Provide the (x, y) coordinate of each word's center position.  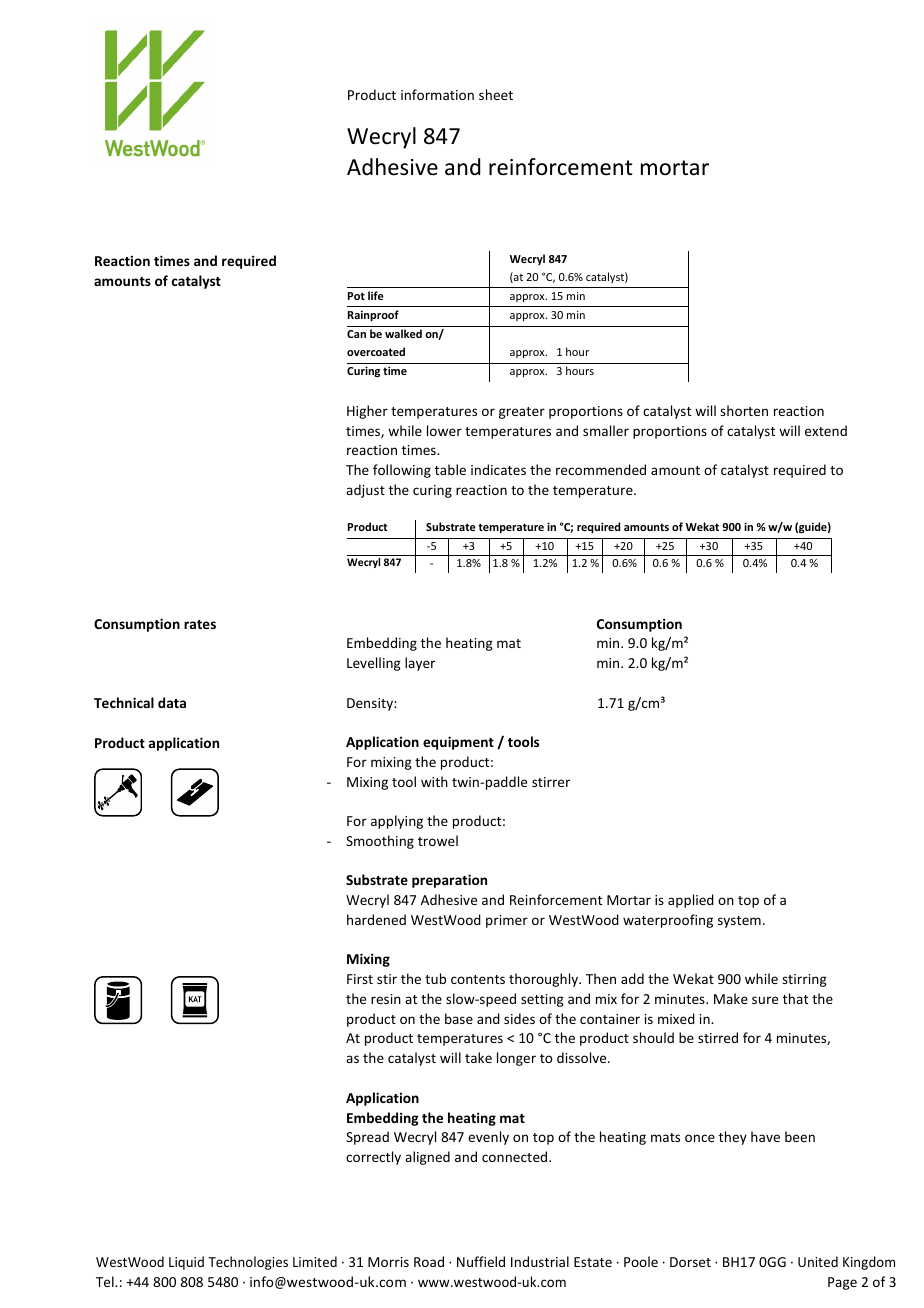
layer (420, 664)
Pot (356, 296)
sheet (496, 94)
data (172, 702)
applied (691, 901)
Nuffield (481, 1261)
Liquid (186, 1263)
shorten (744, 410)
